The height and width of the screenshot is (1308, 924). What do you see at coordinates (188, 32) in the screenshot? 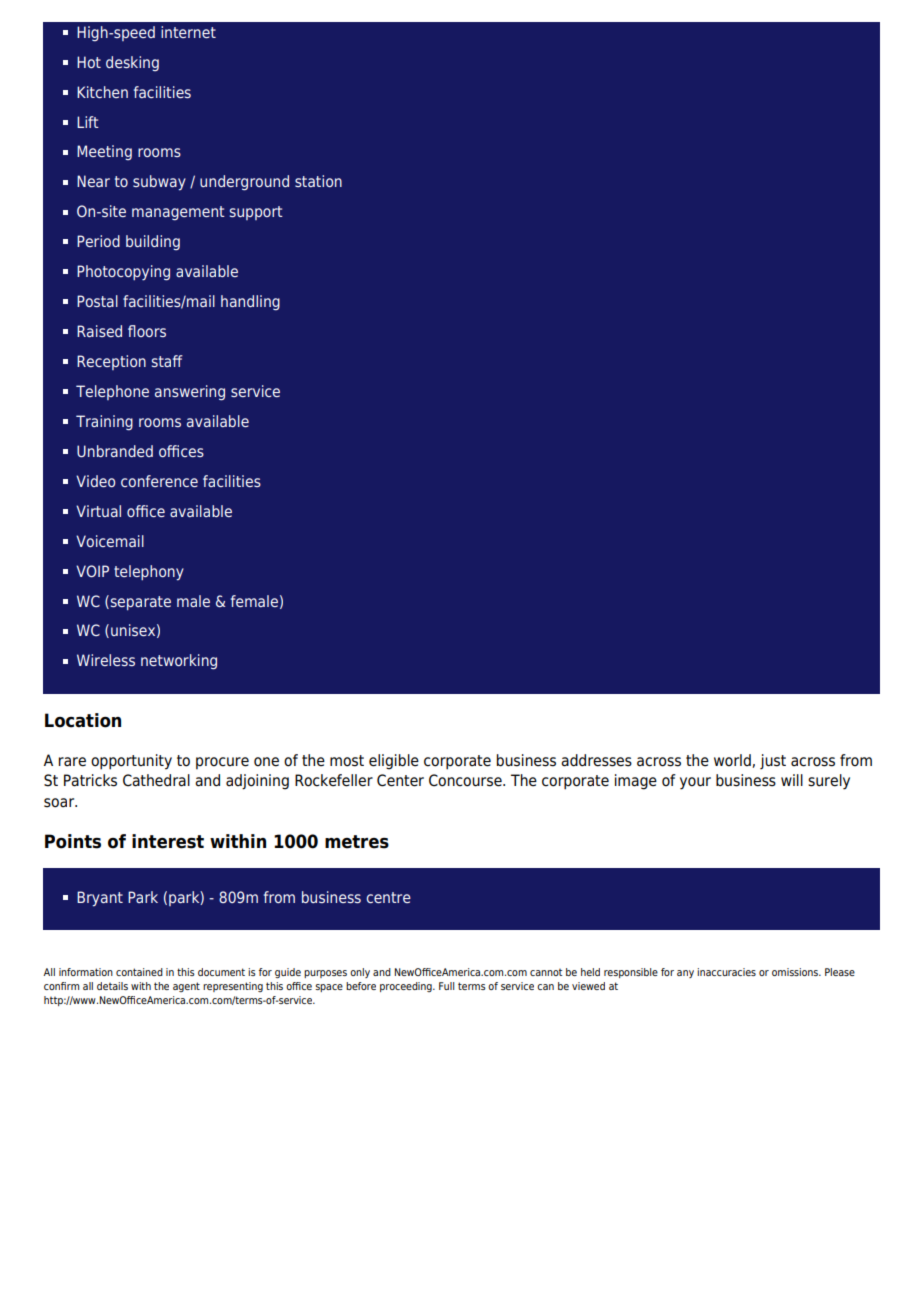
I see `internet` at bounding box center [188, 32].
